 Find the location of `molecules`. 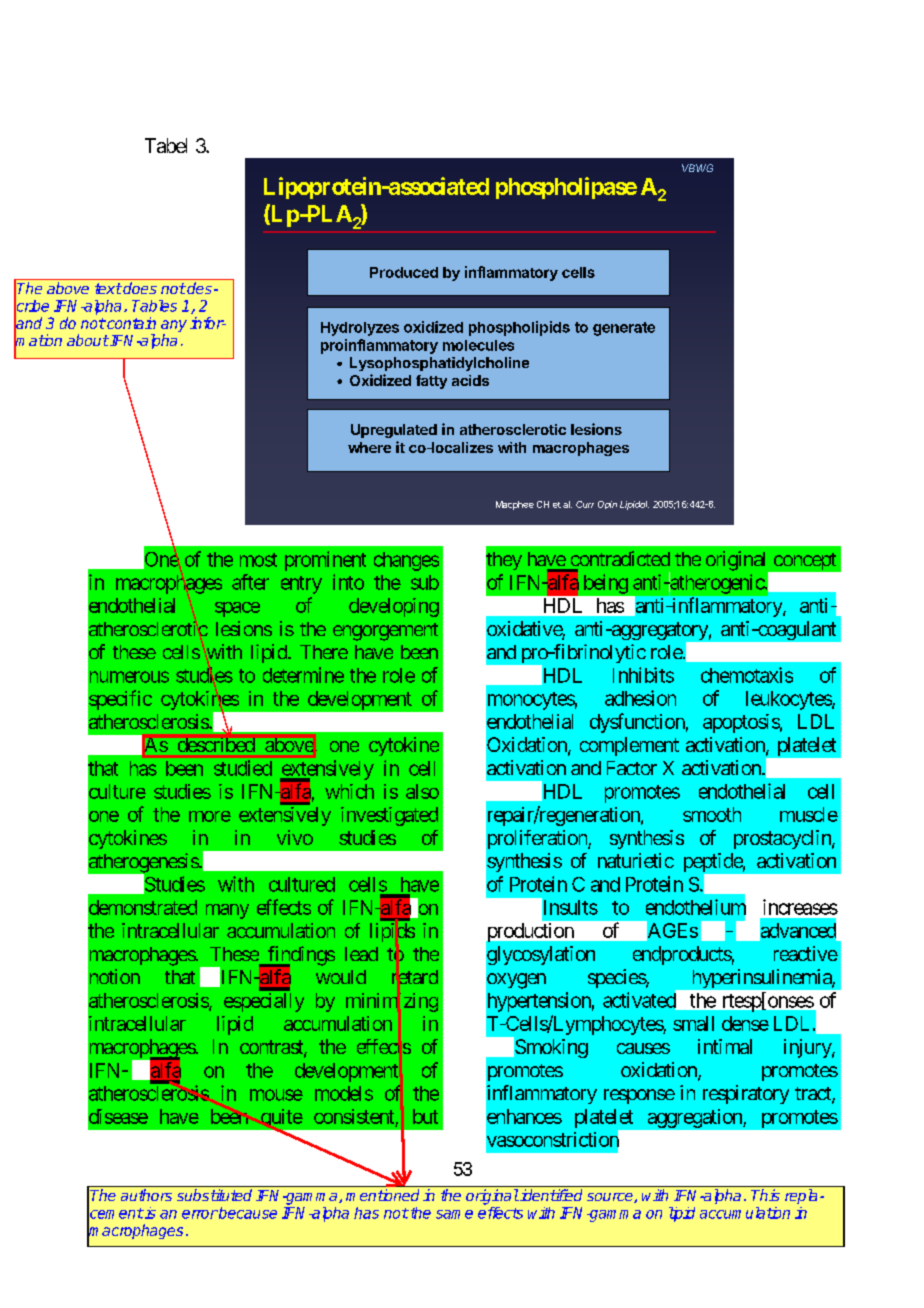

molecules is located at coordinates (478, 345).
